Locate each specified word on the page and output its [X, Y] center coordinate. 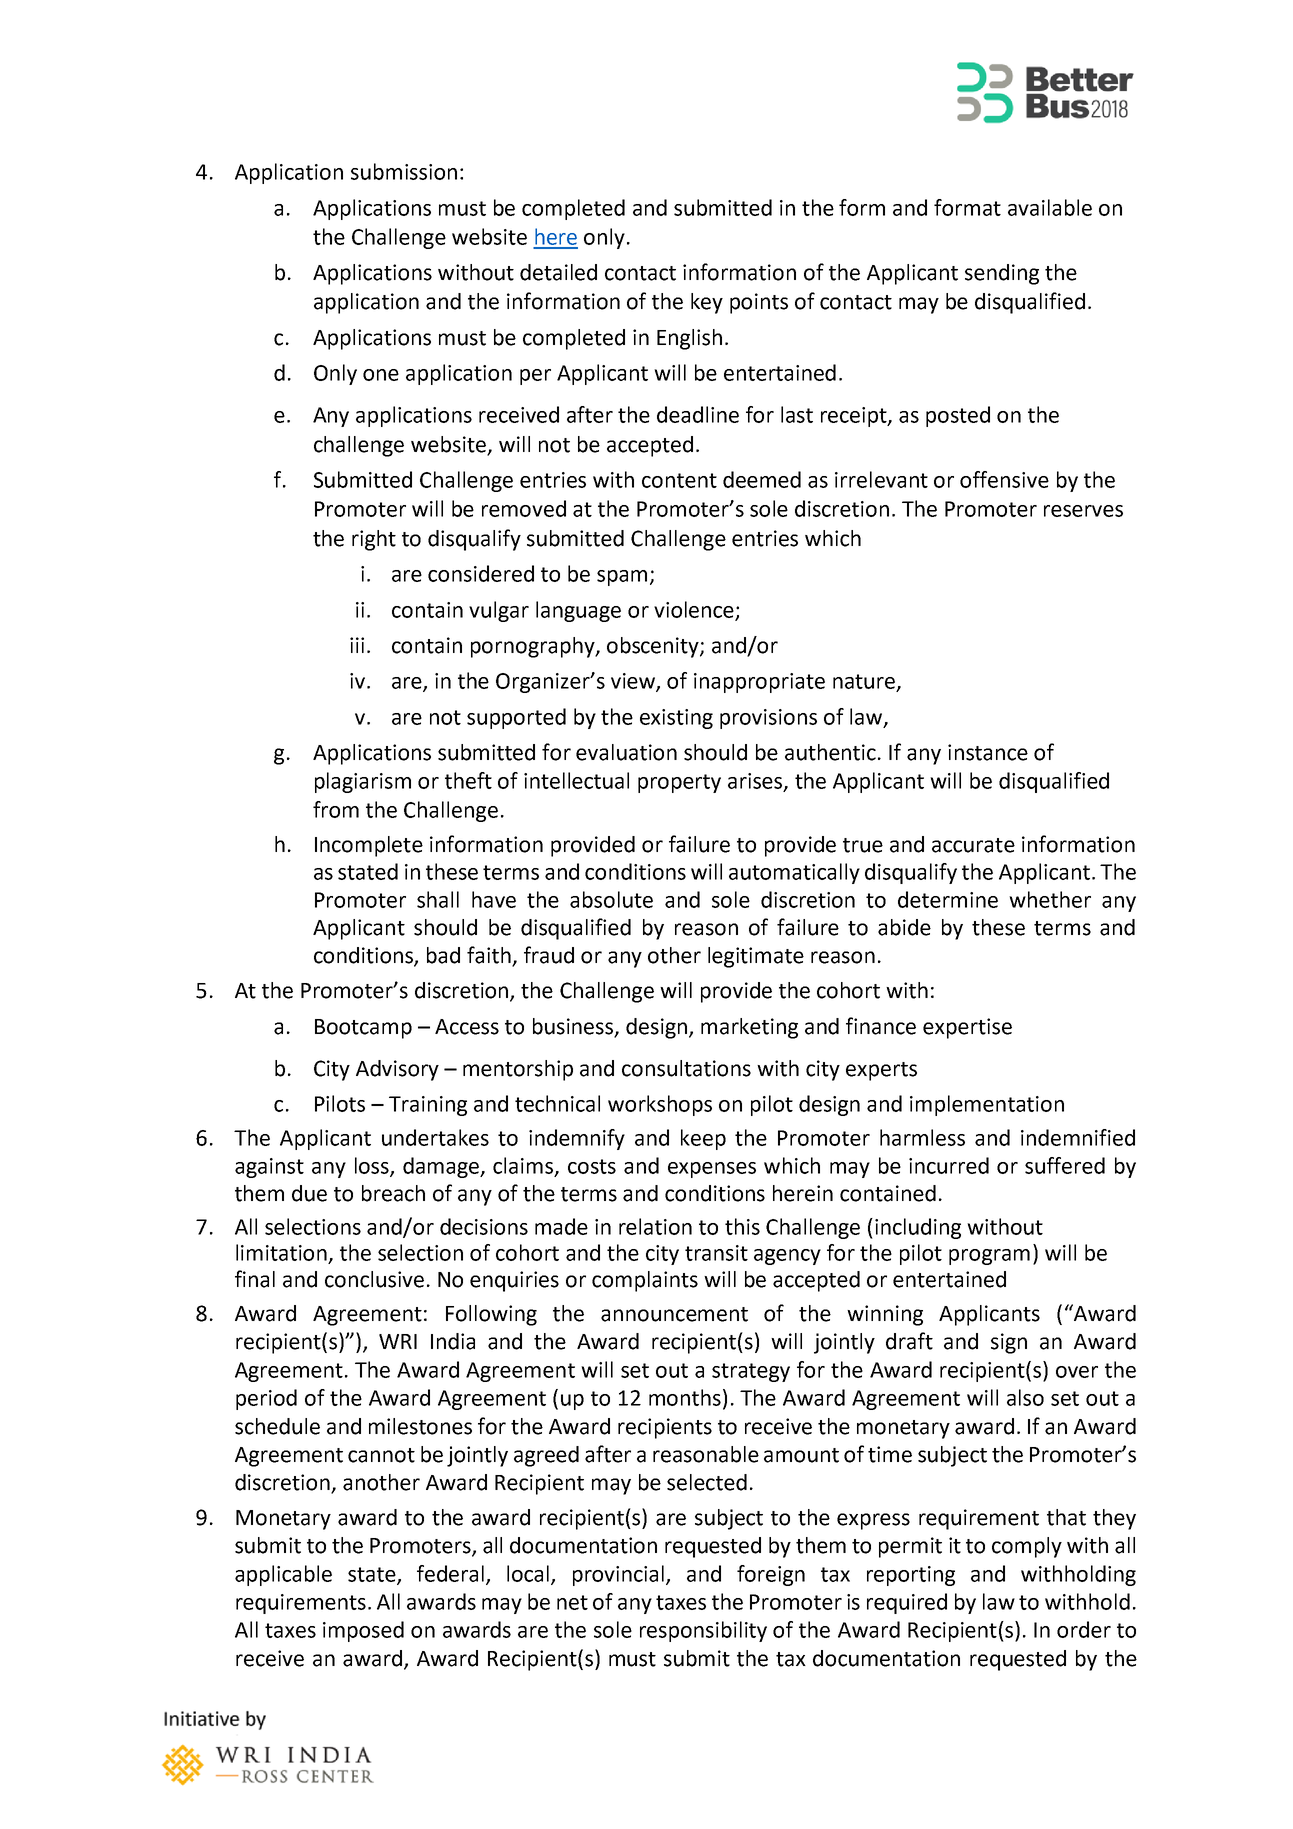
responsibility [703, 1631]
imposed [363, 1631]
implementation [987, 1105]
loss [373, 1166]
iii [357, 645]
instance [988, 752]
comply [1027, 1547]
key [707, 303]
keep [703, 1139]
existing [676, 719]
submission [404, 171]
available [1050, 207]
